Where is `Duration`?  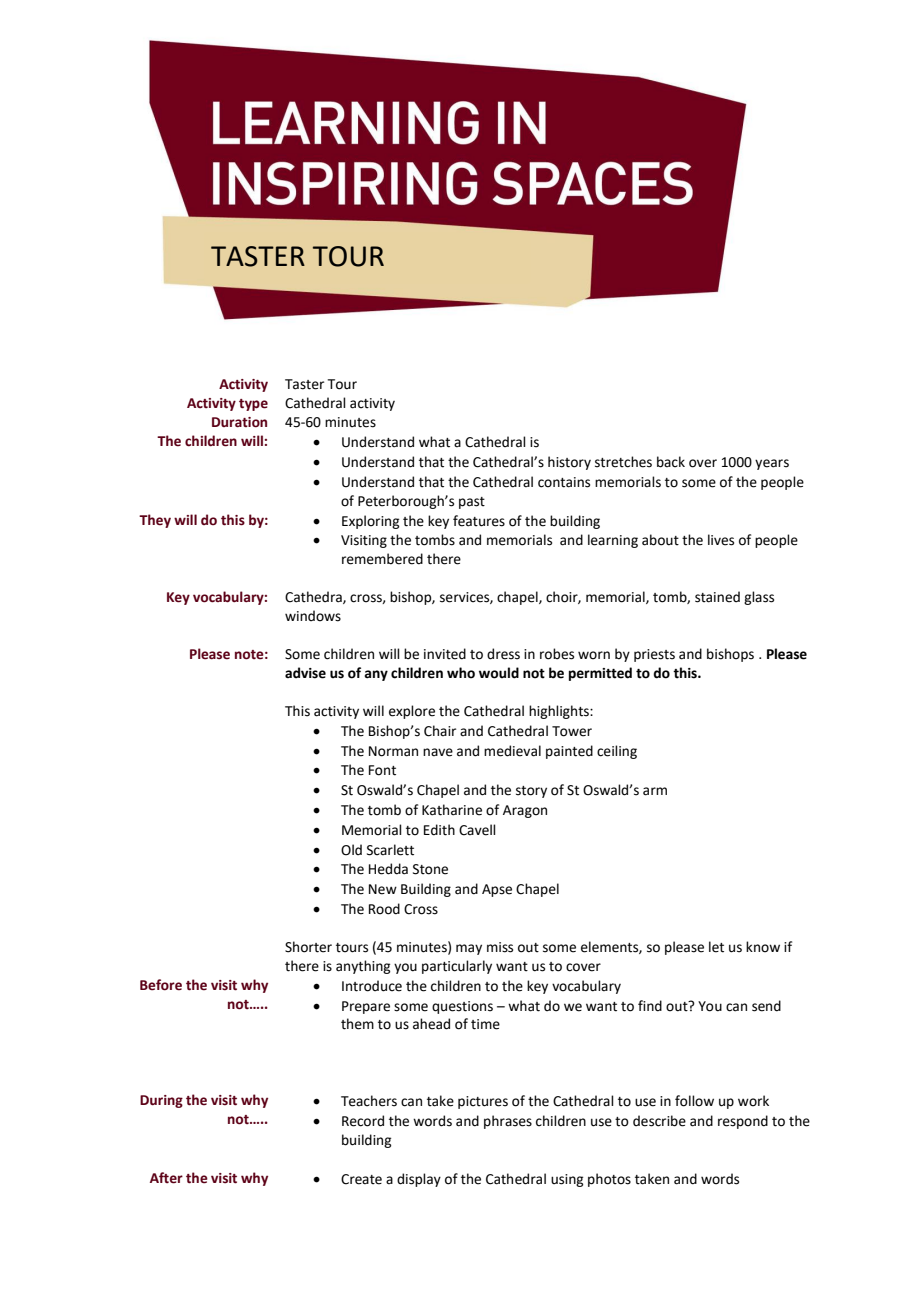
Duration is located at coordinates (239, 422).
